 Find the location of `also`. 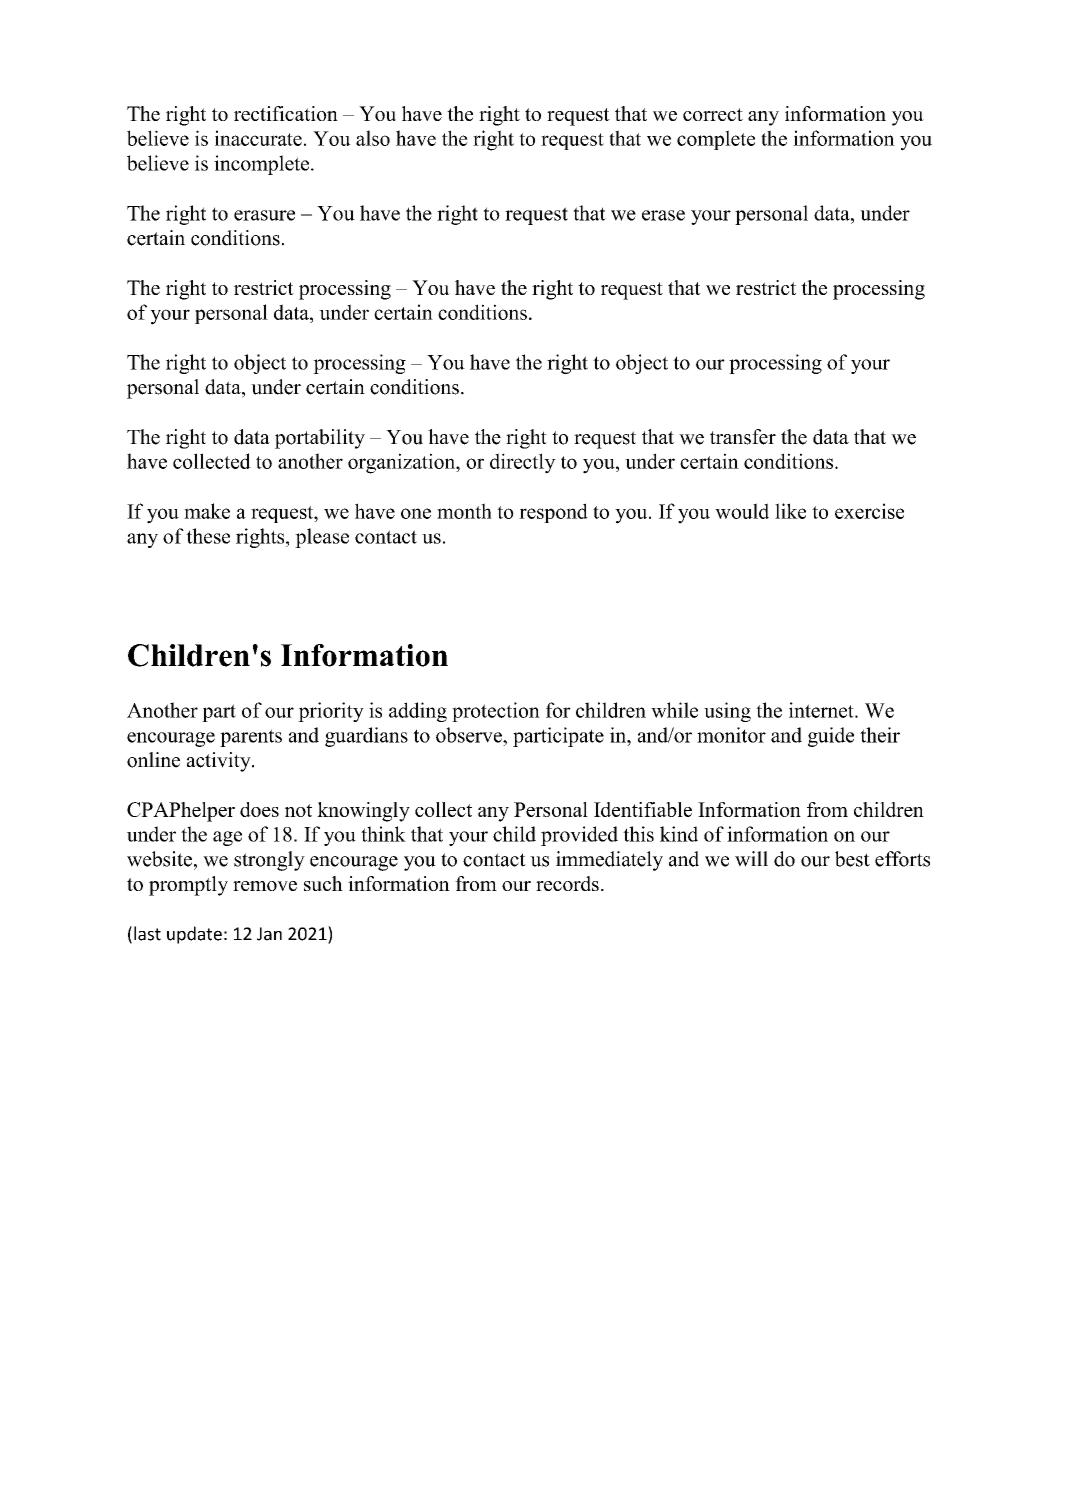

also is located at coordinates (373, 138).
